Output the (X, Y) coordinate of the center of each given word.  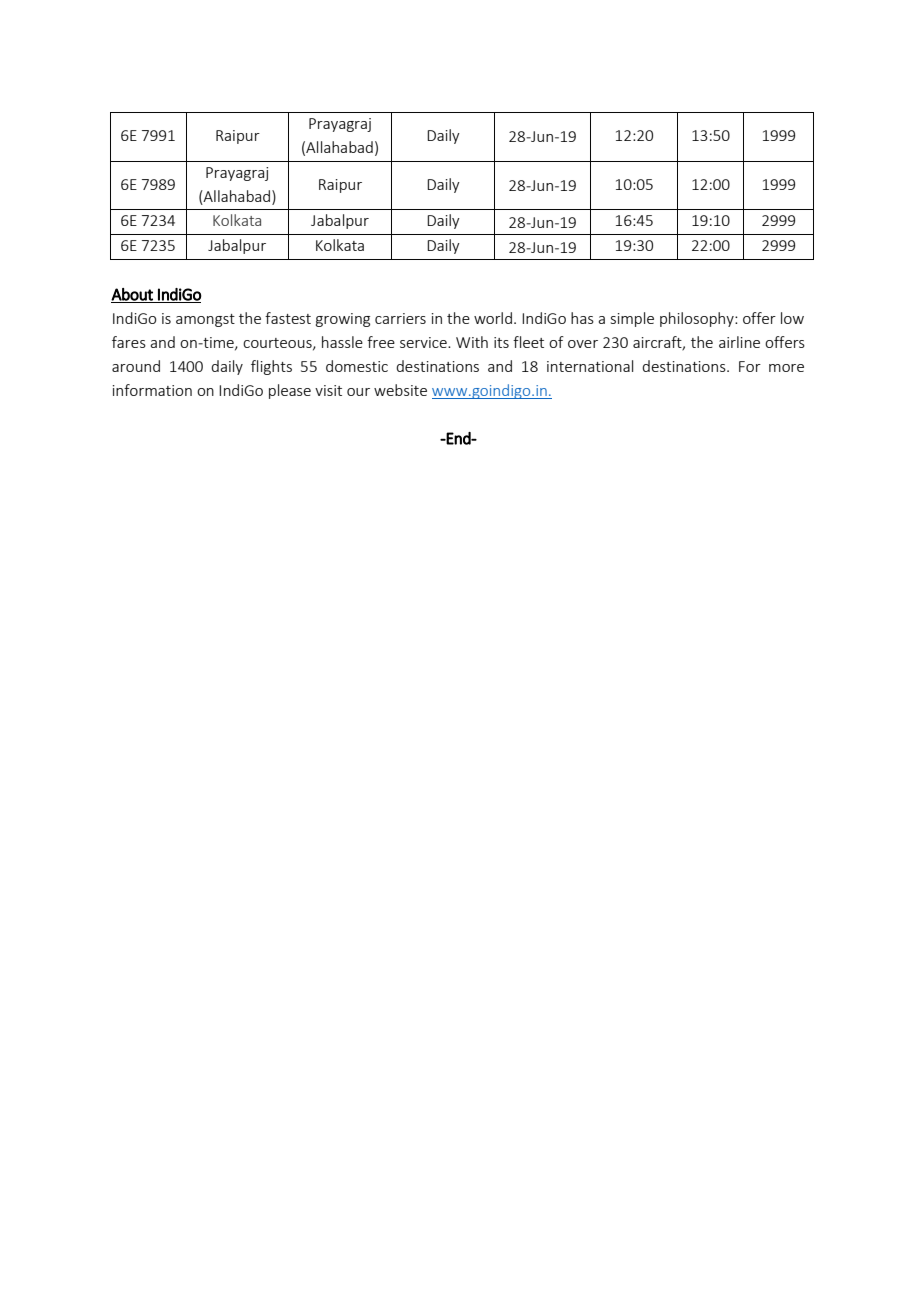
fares (129, 342)
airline (739, 342)
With (472, 342)
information (152, 390)
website (400, 390)
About (133, 295)
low (792, 318)
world (493, 318)
